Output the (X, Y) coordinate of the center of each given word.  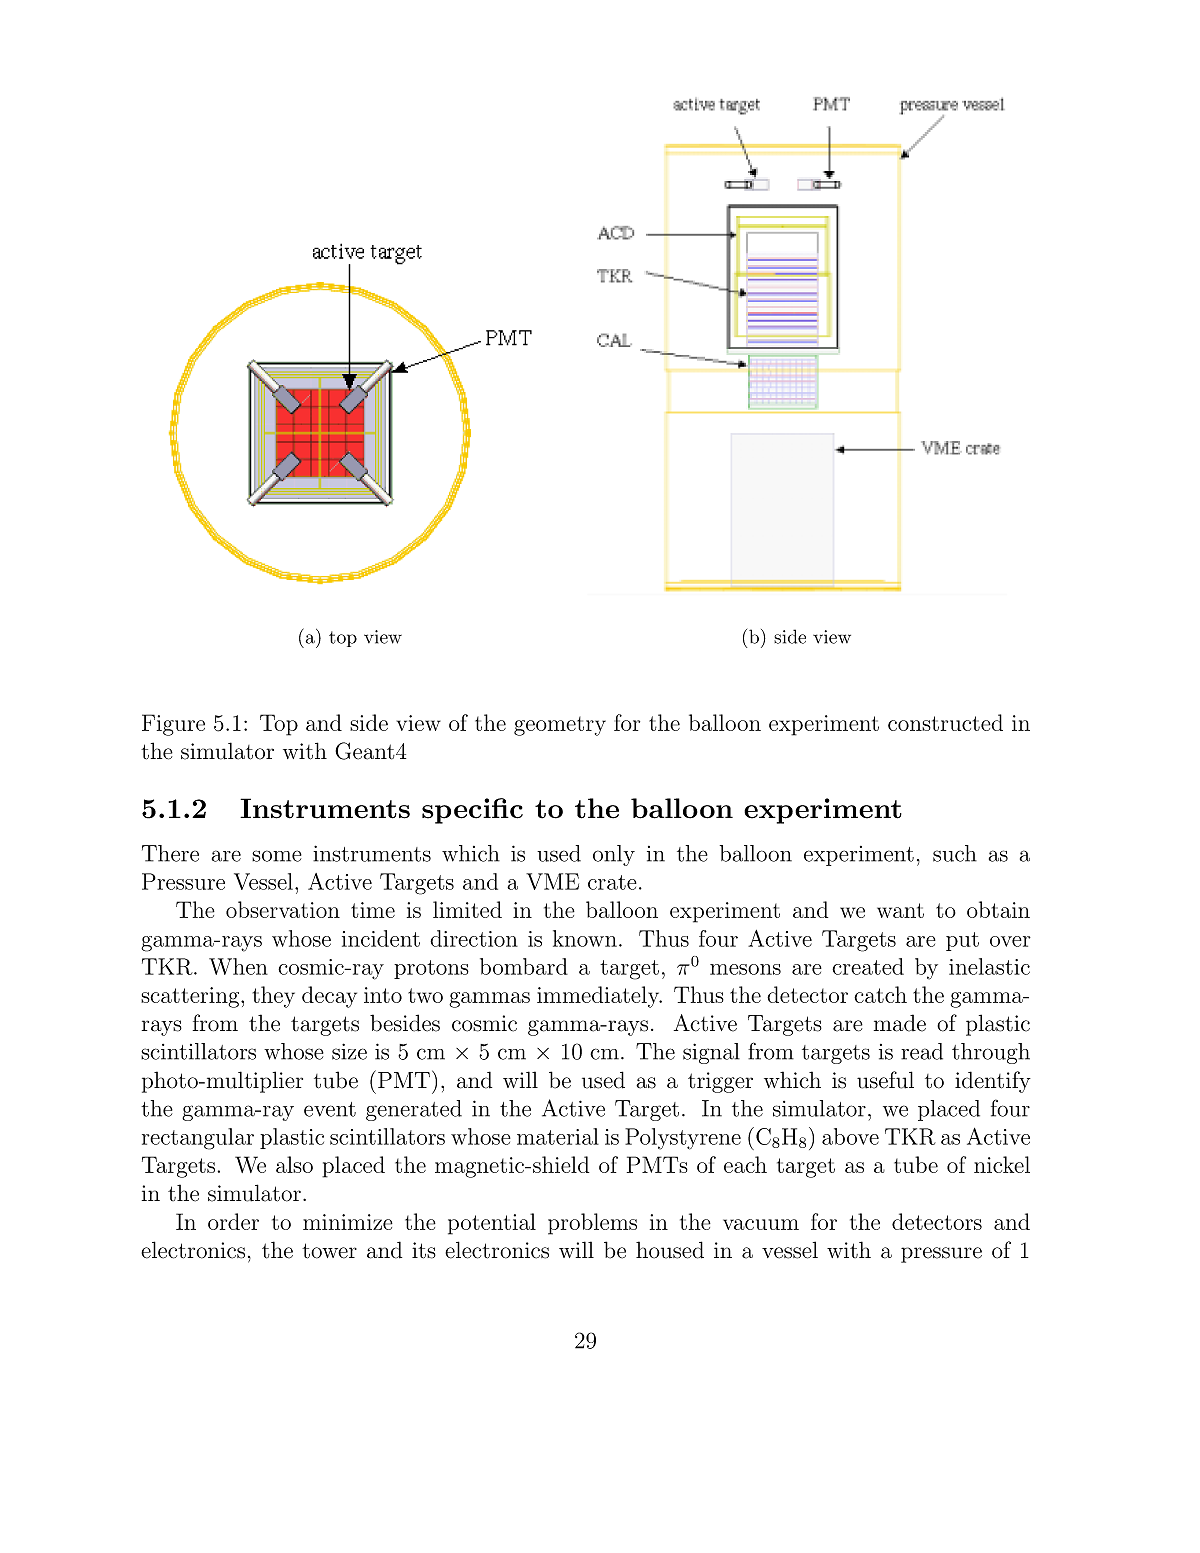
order (233, 1221)
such (955, 853)
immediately (599, 997)
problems (592, 1224)
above (850, 1136)
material (558, 1136)
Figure (173, 725)
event (330, 1109)
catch (880, 994)
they (274, 997)
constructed (945, 722)
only (614, 855)
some (277, 856)
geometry (560, 726)
